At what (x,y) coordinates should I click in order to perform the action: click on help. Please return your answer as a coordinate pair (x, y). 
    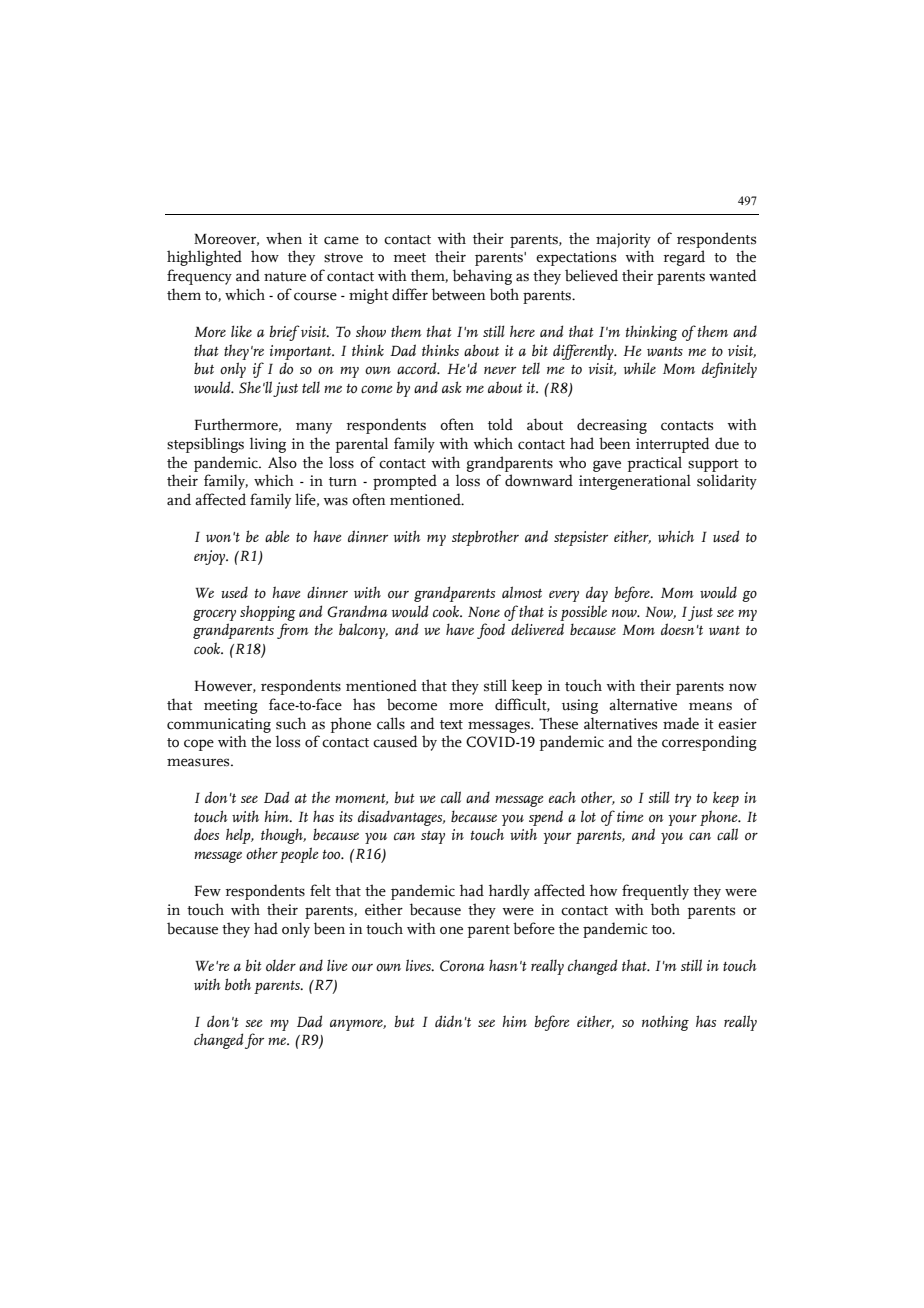
    Looking at the image, I should click on (239, 836).
